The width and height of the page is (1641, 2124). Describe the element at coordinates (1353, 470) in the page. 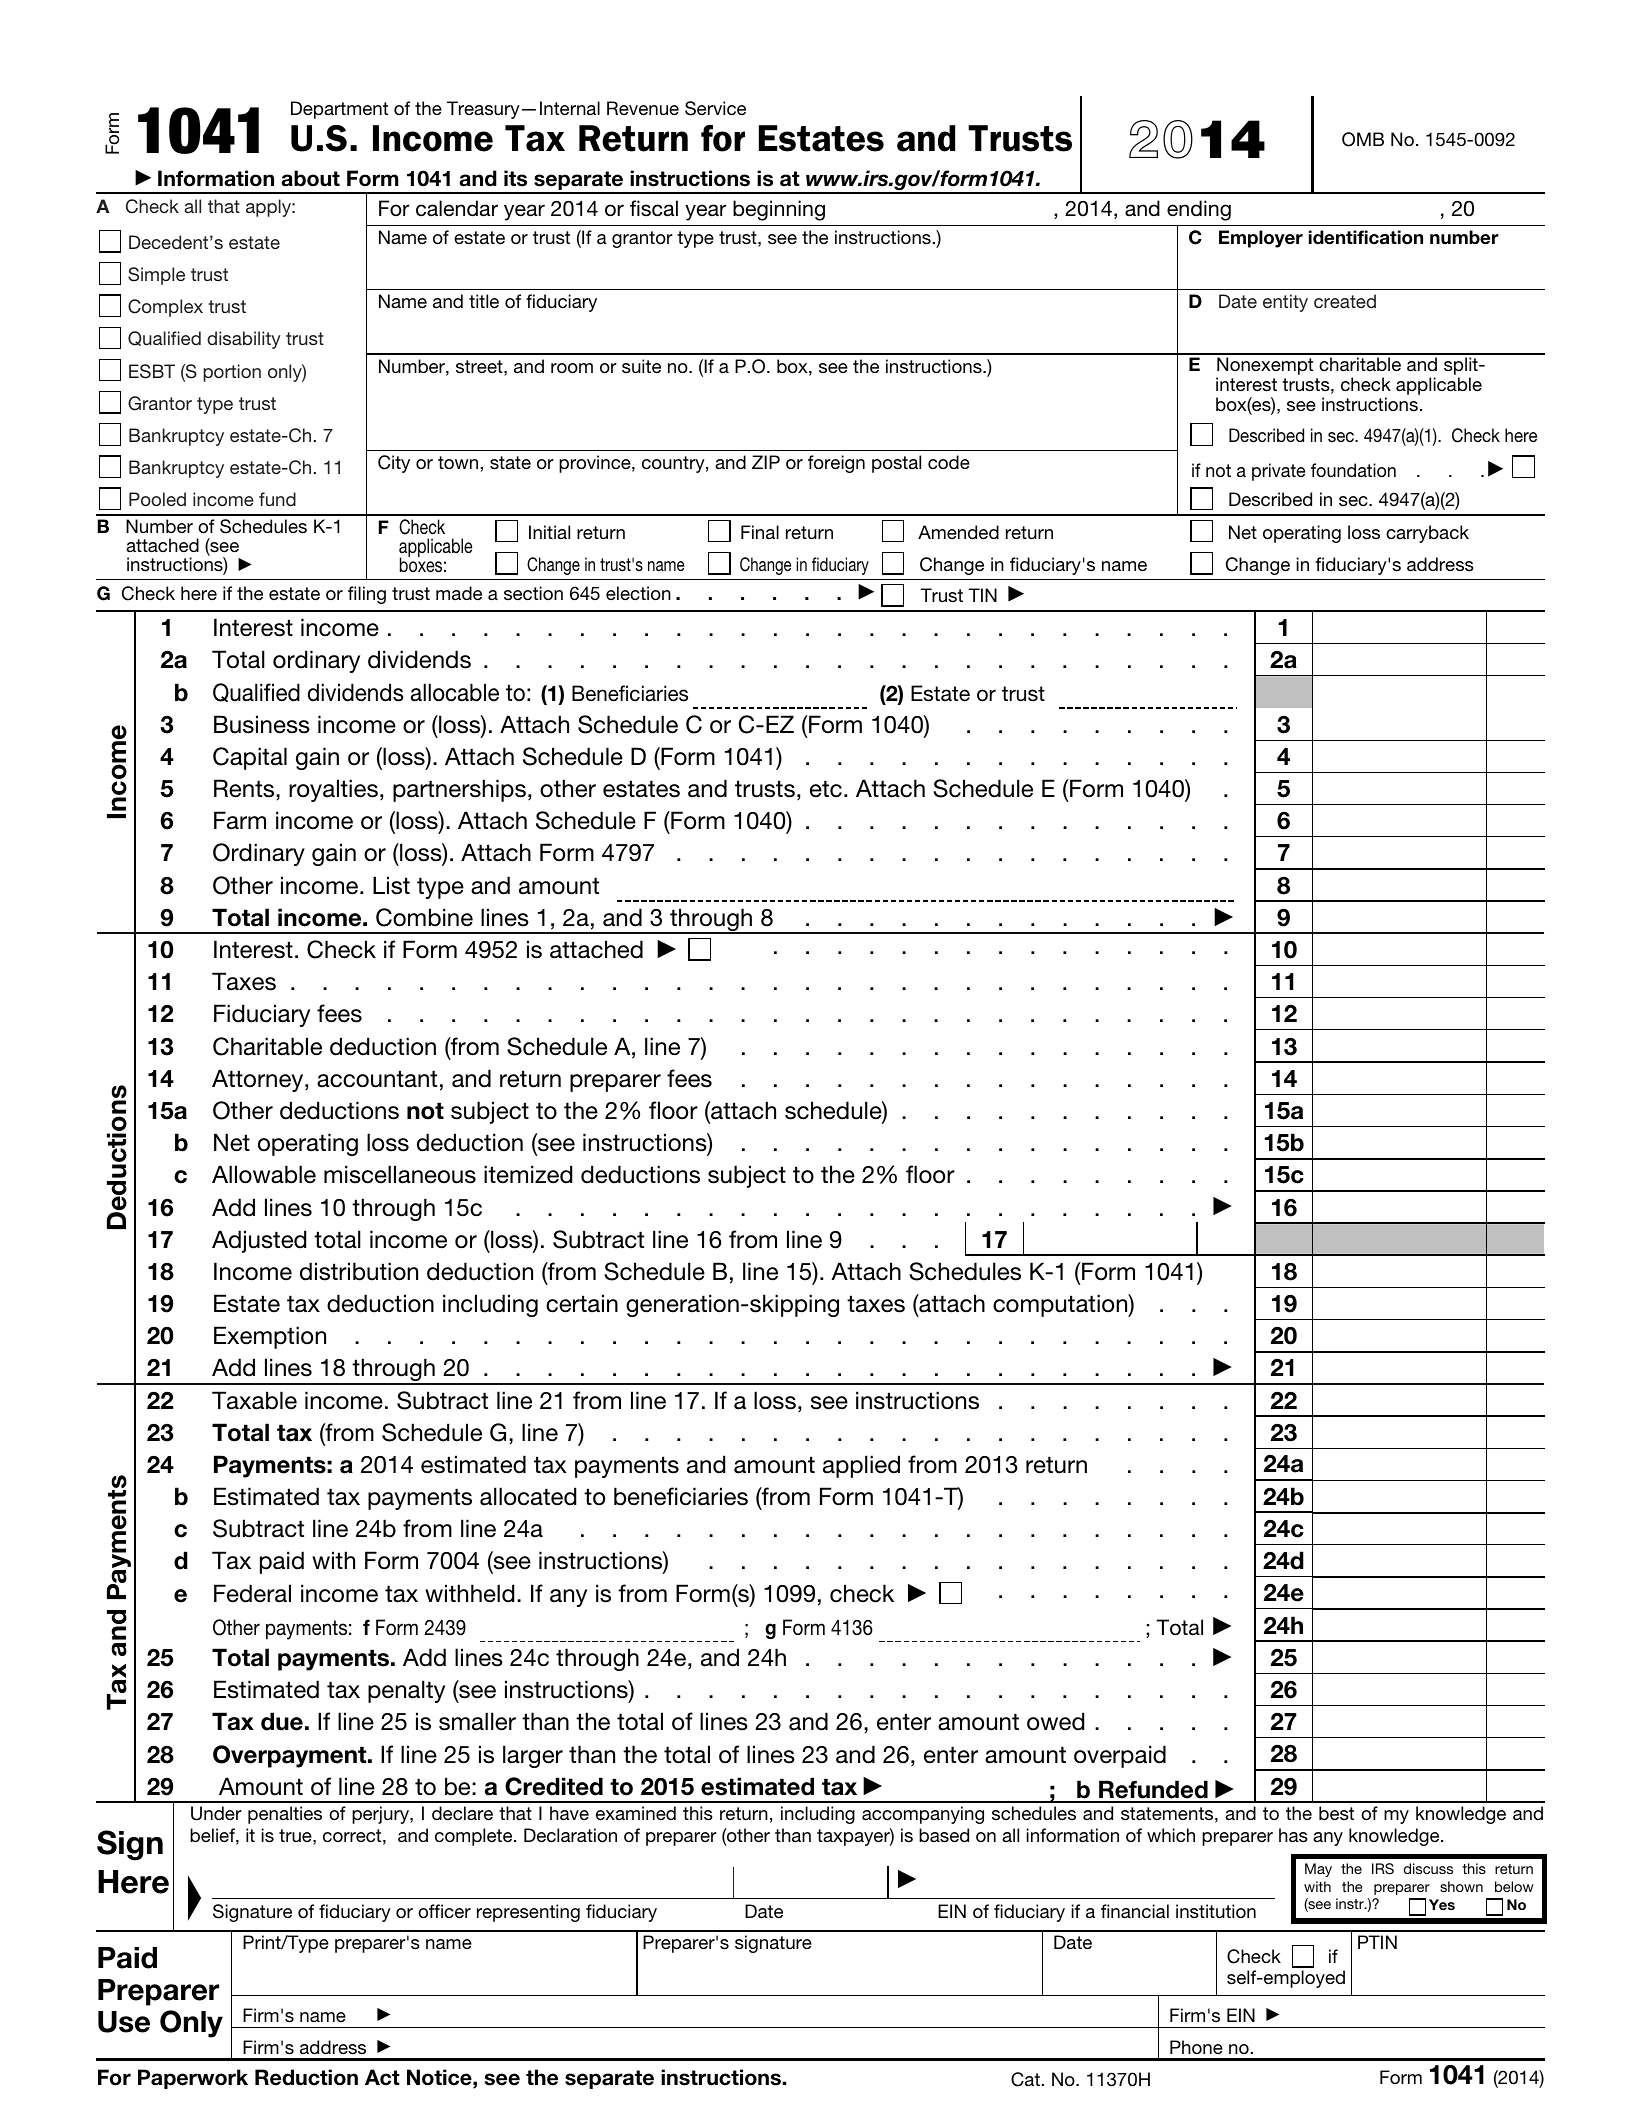

I see `foundation` at that location.
